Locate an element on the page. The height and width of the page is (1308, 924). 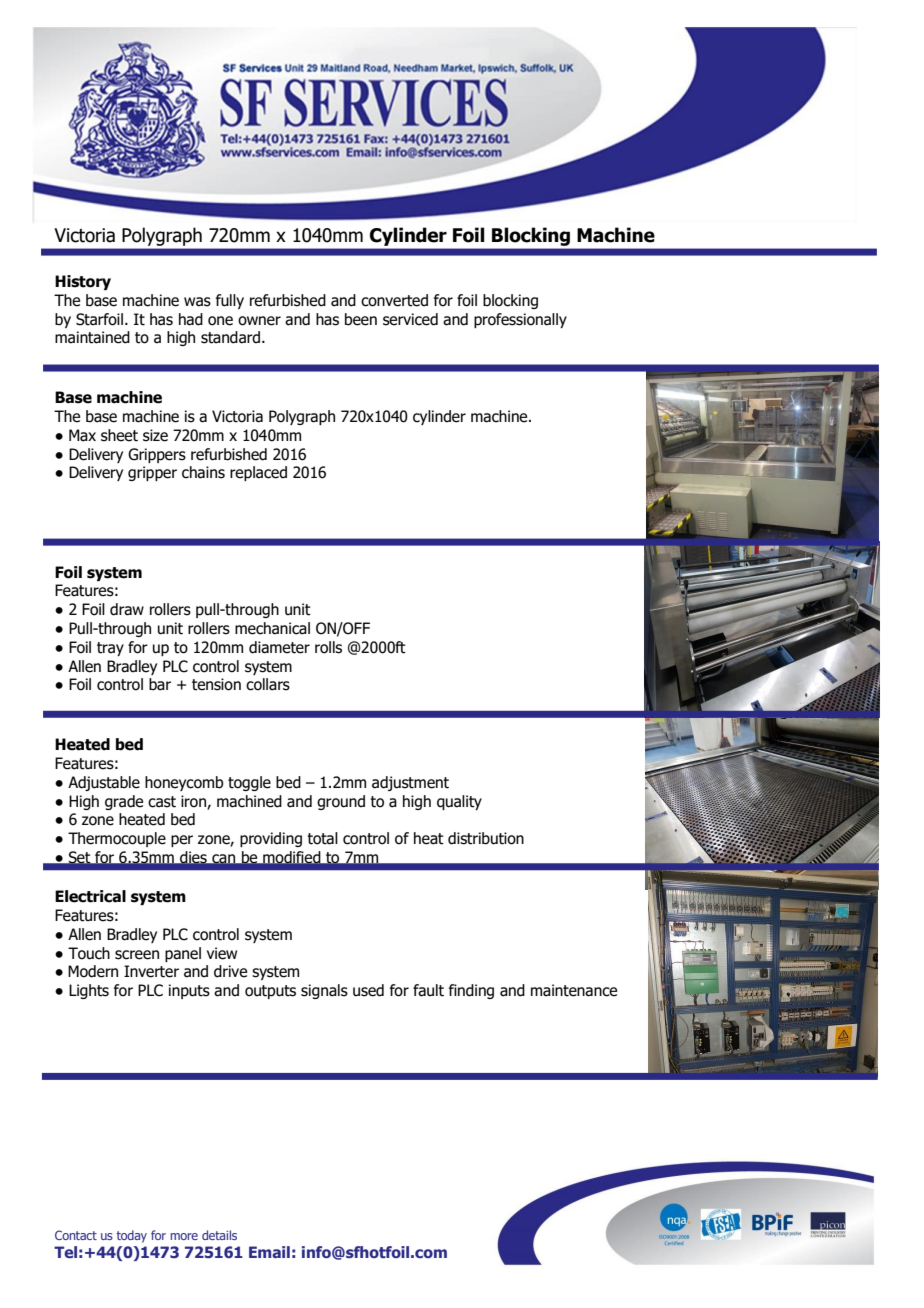
today is located at coordinates (132, 1236).
